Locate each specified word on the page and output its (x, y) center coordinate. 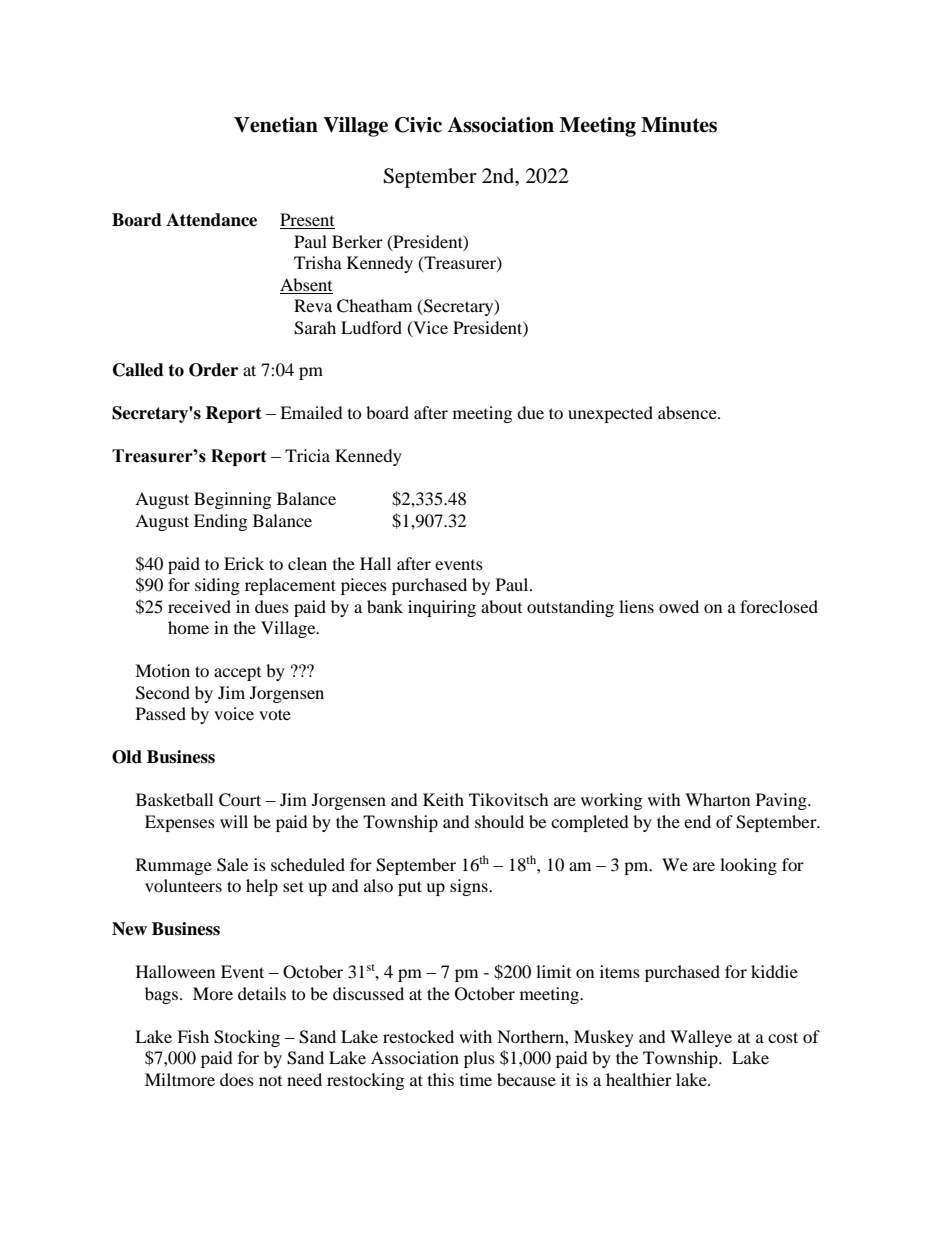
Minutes (679, 125)
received (199, 606)
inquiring (442, 608)
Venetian (276, 125)
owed (679, 606)
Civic (418, 125)
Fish (193, 1036)
